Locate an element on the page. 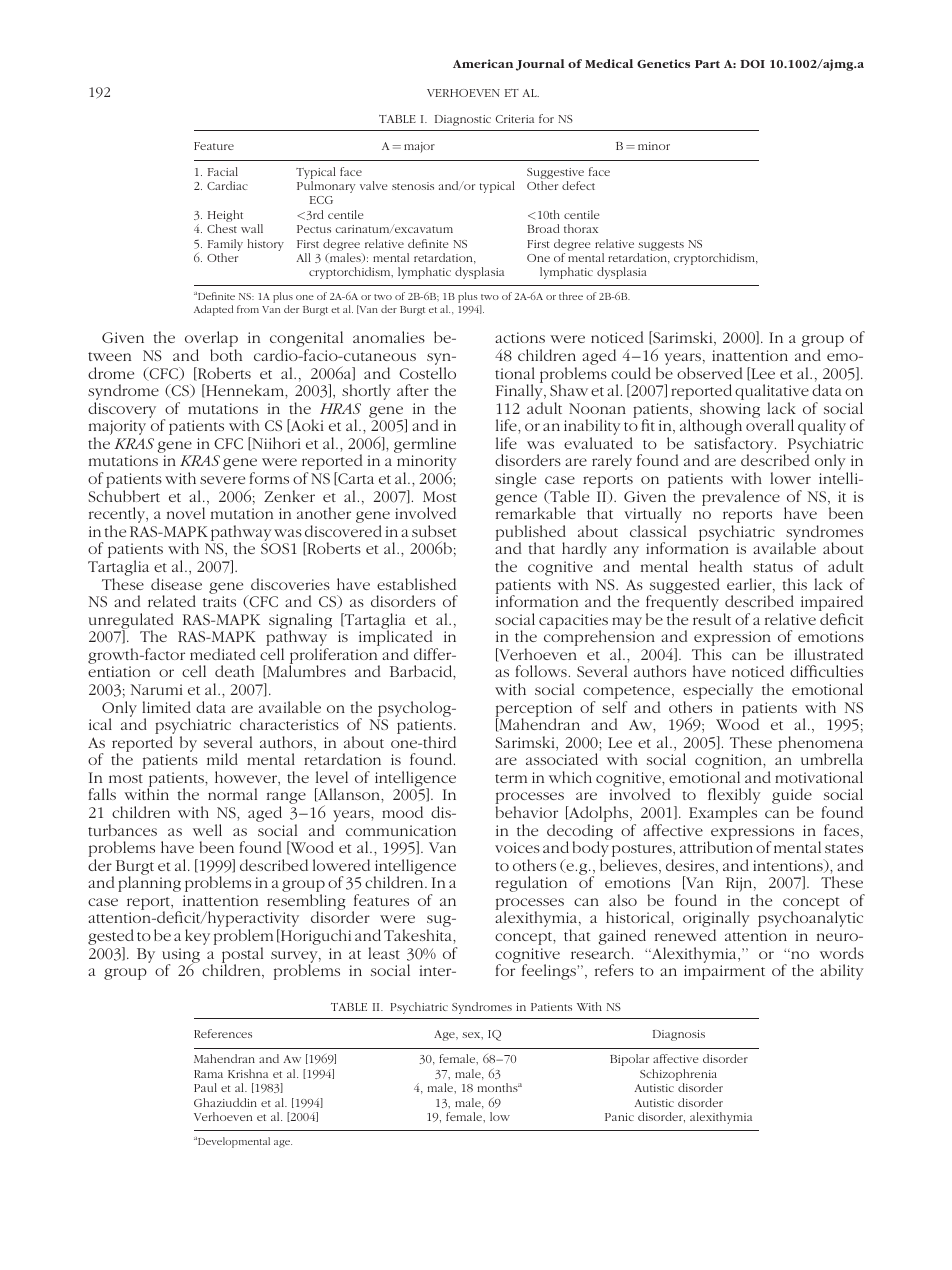 Image resolution: width=952 pixels, height=1270 pixels. DOI is located at coordinates (752, 64).
